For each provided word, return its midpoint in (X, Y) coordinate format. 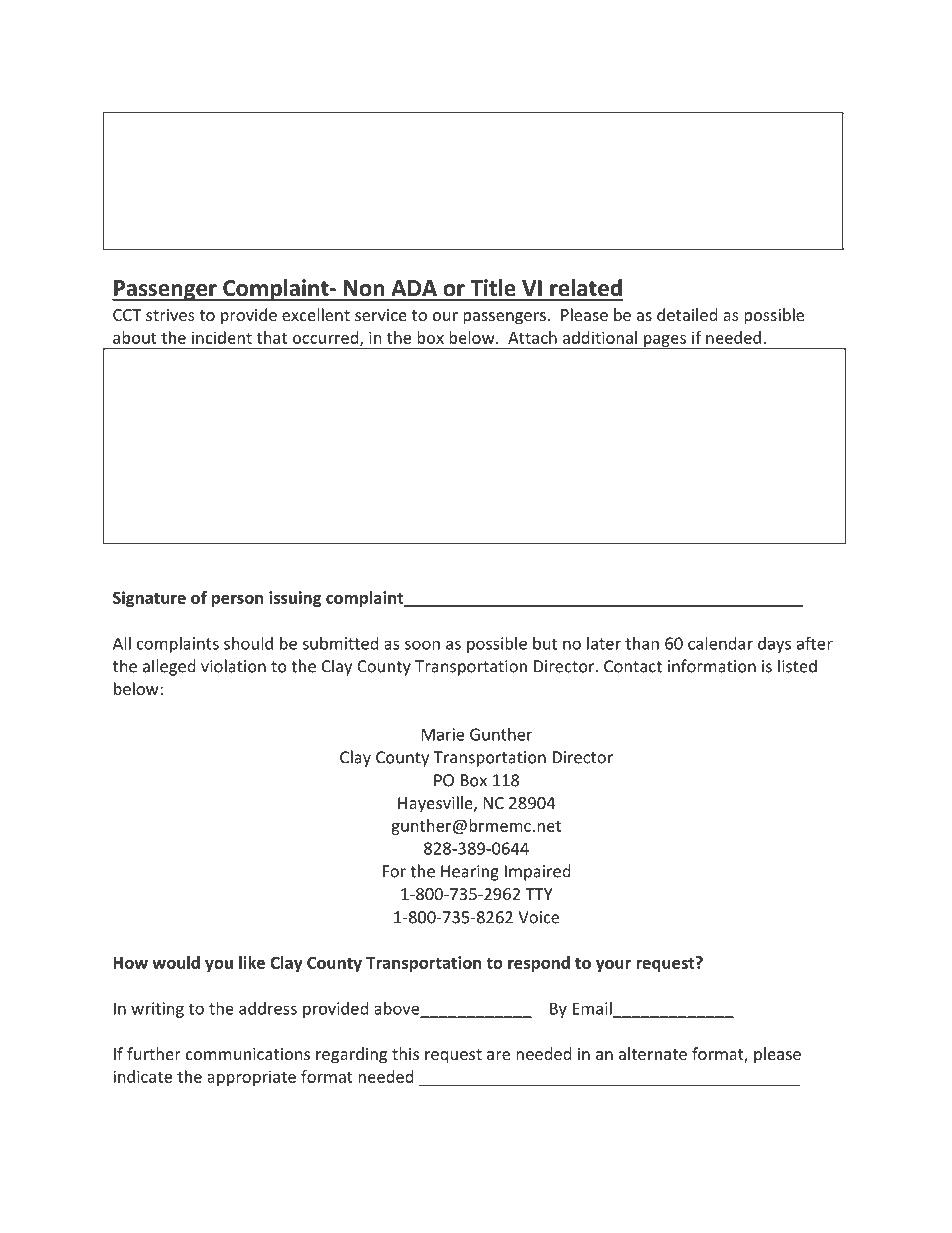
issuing (295, 599)
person (237, 600)
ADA (414, 288)
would (176, 962)
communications (248, 1054)
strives (170, 315)
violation (233, 666)
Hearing (470, 873)
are (498, 1055)
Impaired (537, 872)
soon (422, 645)
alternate (653, 1053)
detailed (687, 314)
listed (797, 666)
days (774, 645)
